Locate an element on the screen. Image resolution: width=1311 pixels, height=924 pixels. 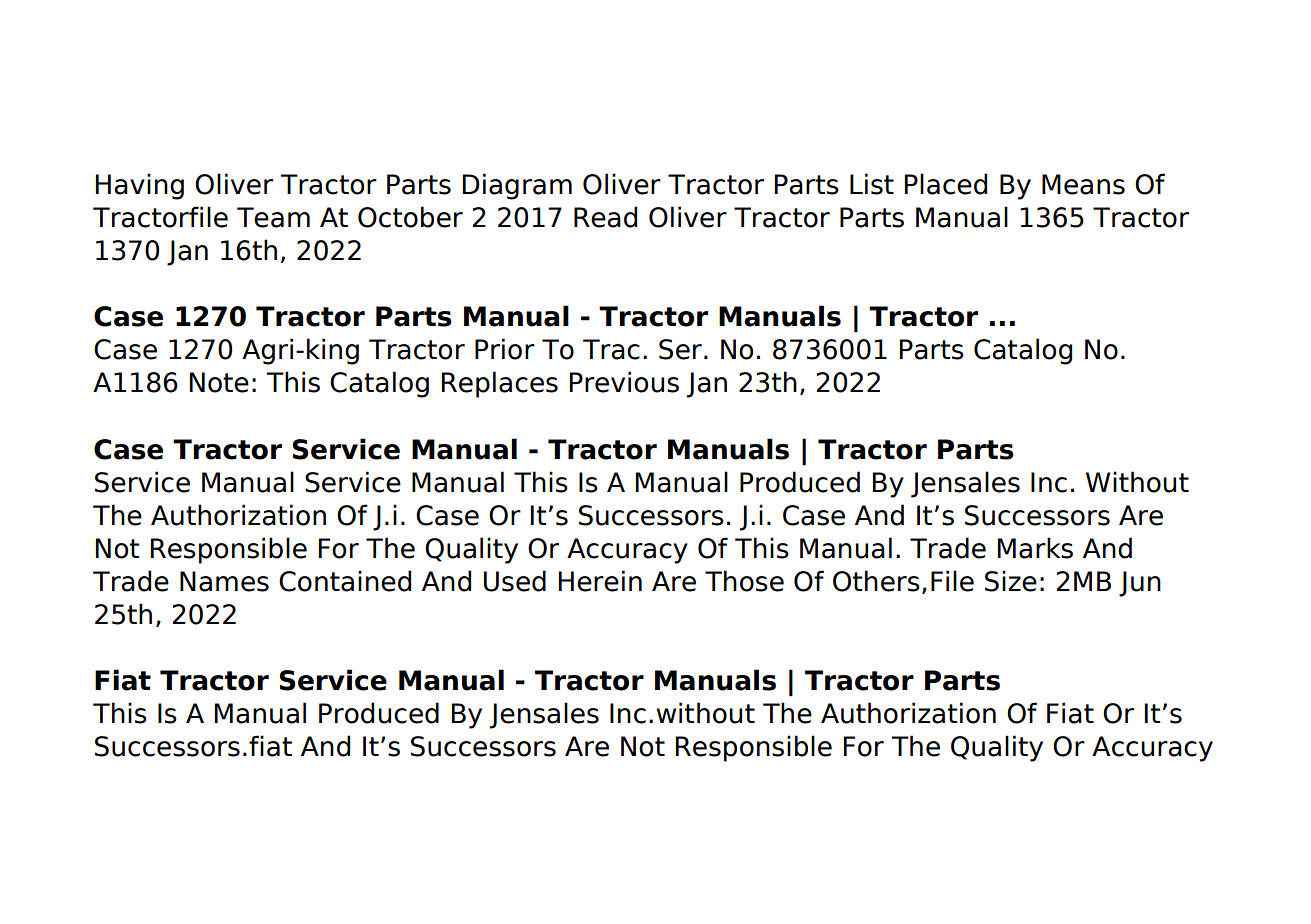
Prior is located at coordinates (505, 349).
